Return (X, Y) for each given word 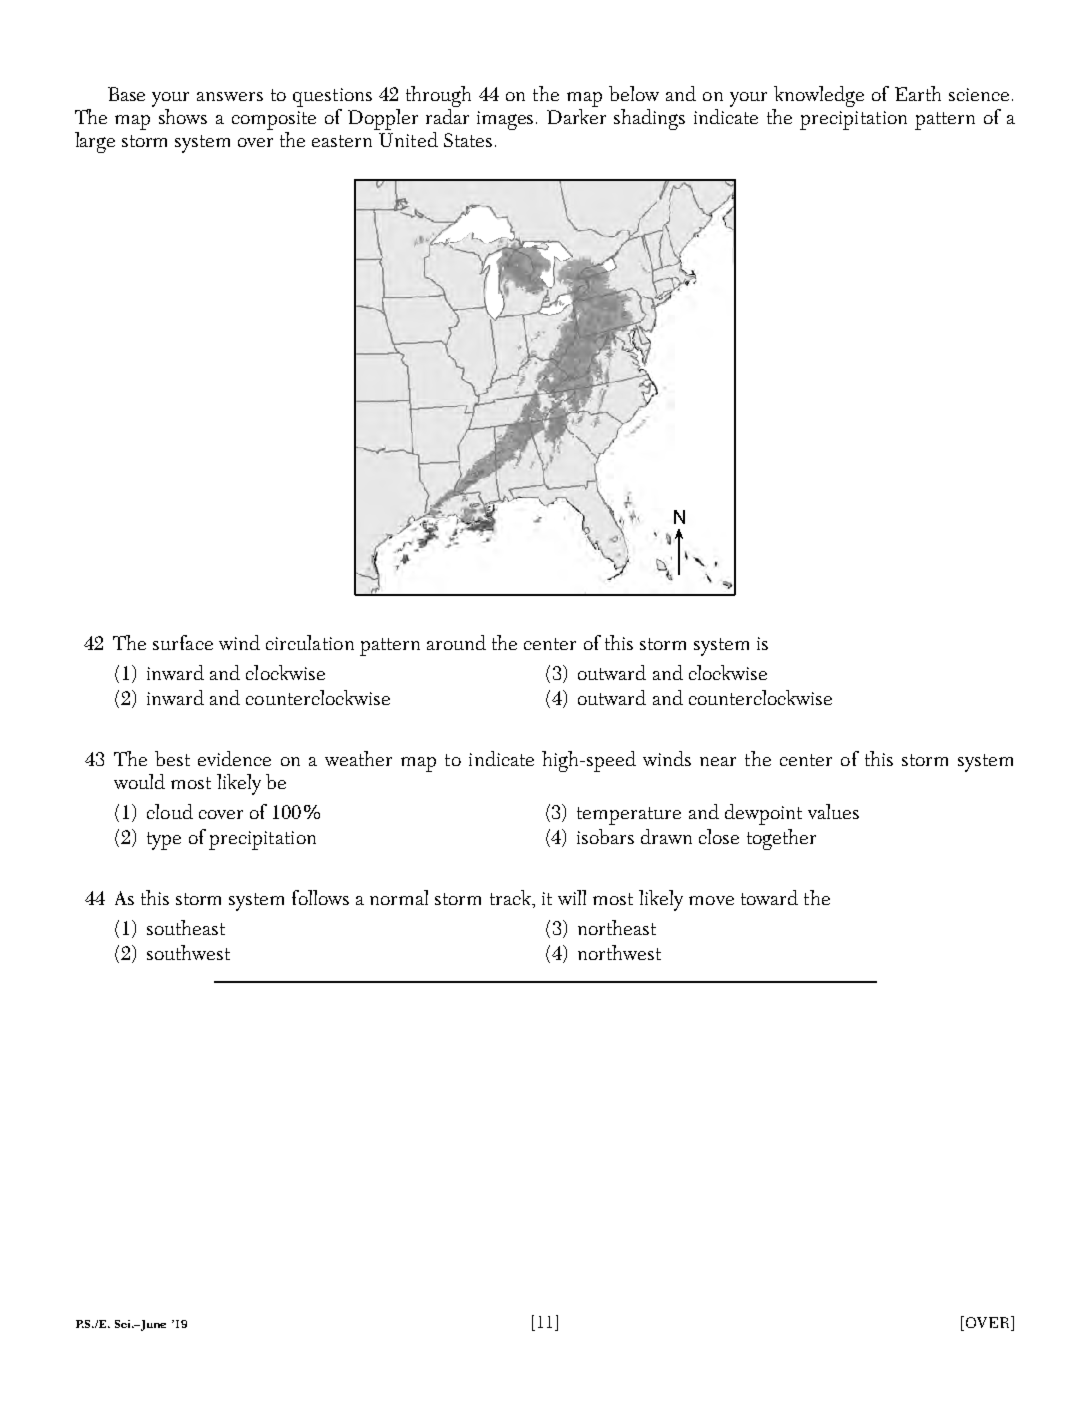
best (172, 758)
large (95, 142)
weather (358, 758)
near (718, 761)
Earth (918, 93)
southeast (186, 927)
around (456, 642)
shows (183, 116)
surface (183, 642)
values (833, 811)
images (507, 120)
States (468, 140)
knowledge (819, 96)
